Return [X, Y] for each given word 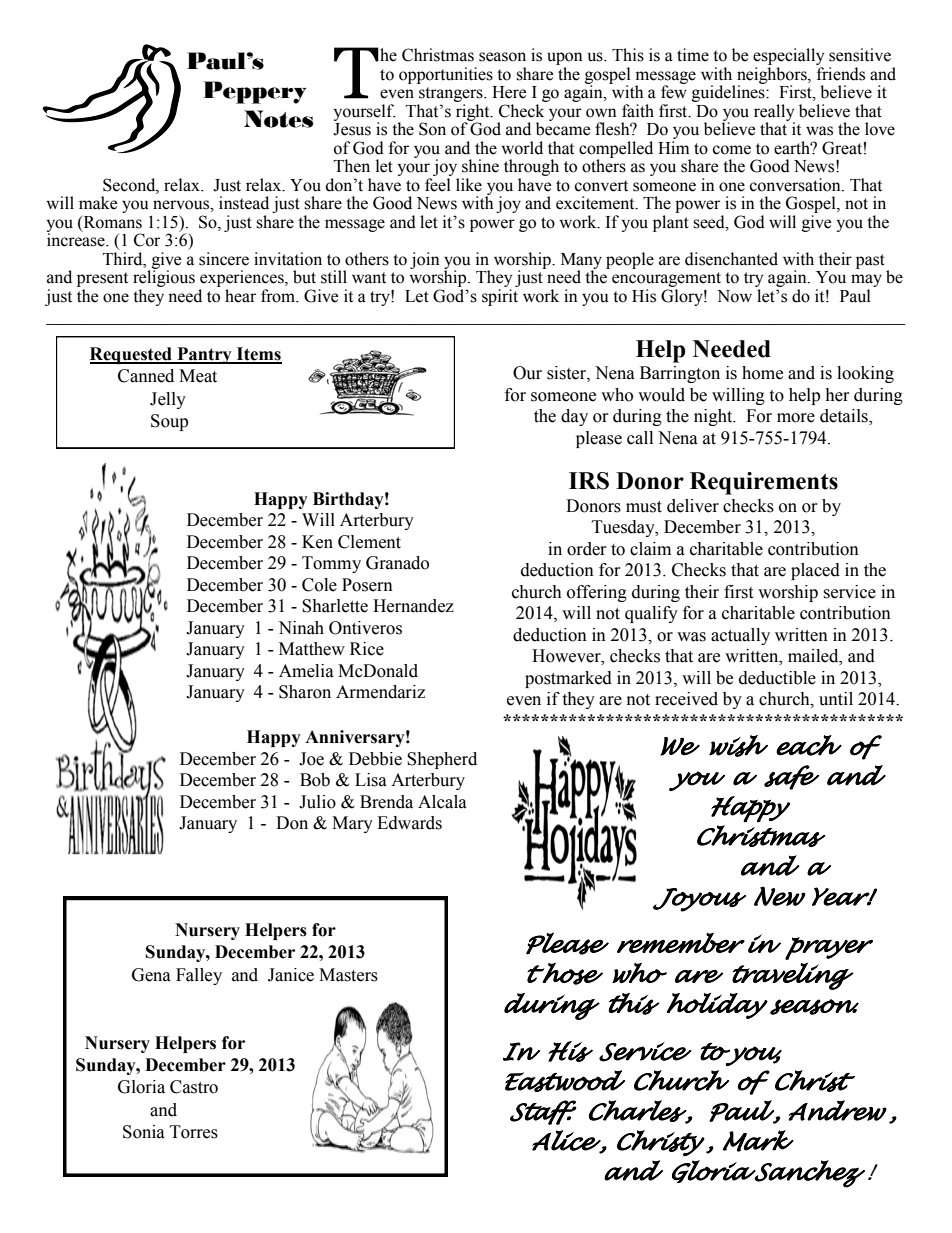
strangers [451, 96]
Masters [348, 975]
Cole [319, 585]
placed [815, 571]
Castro [194, 1087]
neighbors [773, 76]
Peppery [255, 92]
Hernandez [413, 606]
